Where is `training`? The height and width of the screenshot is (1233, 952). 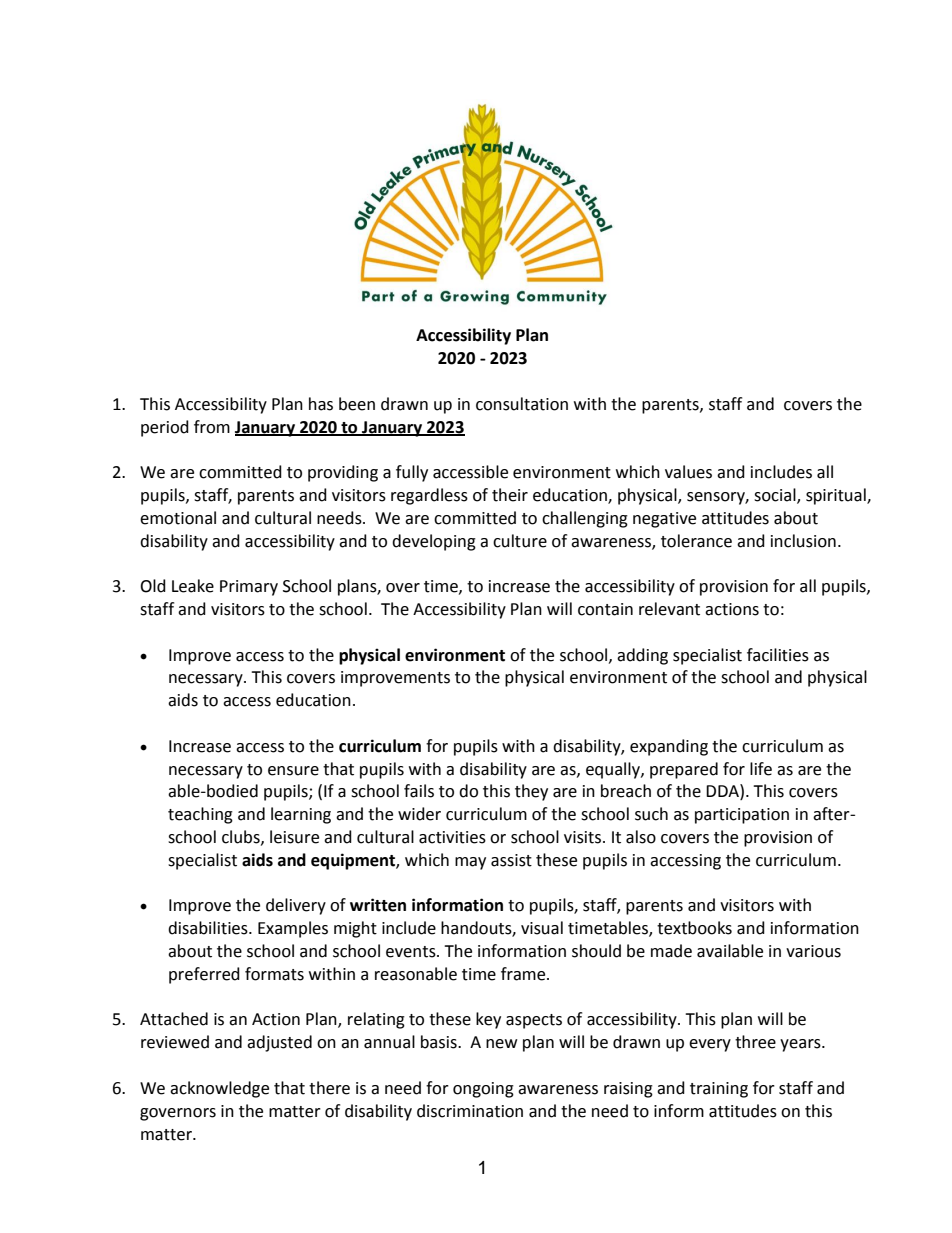 training is located at coordinates (719, 1090).
